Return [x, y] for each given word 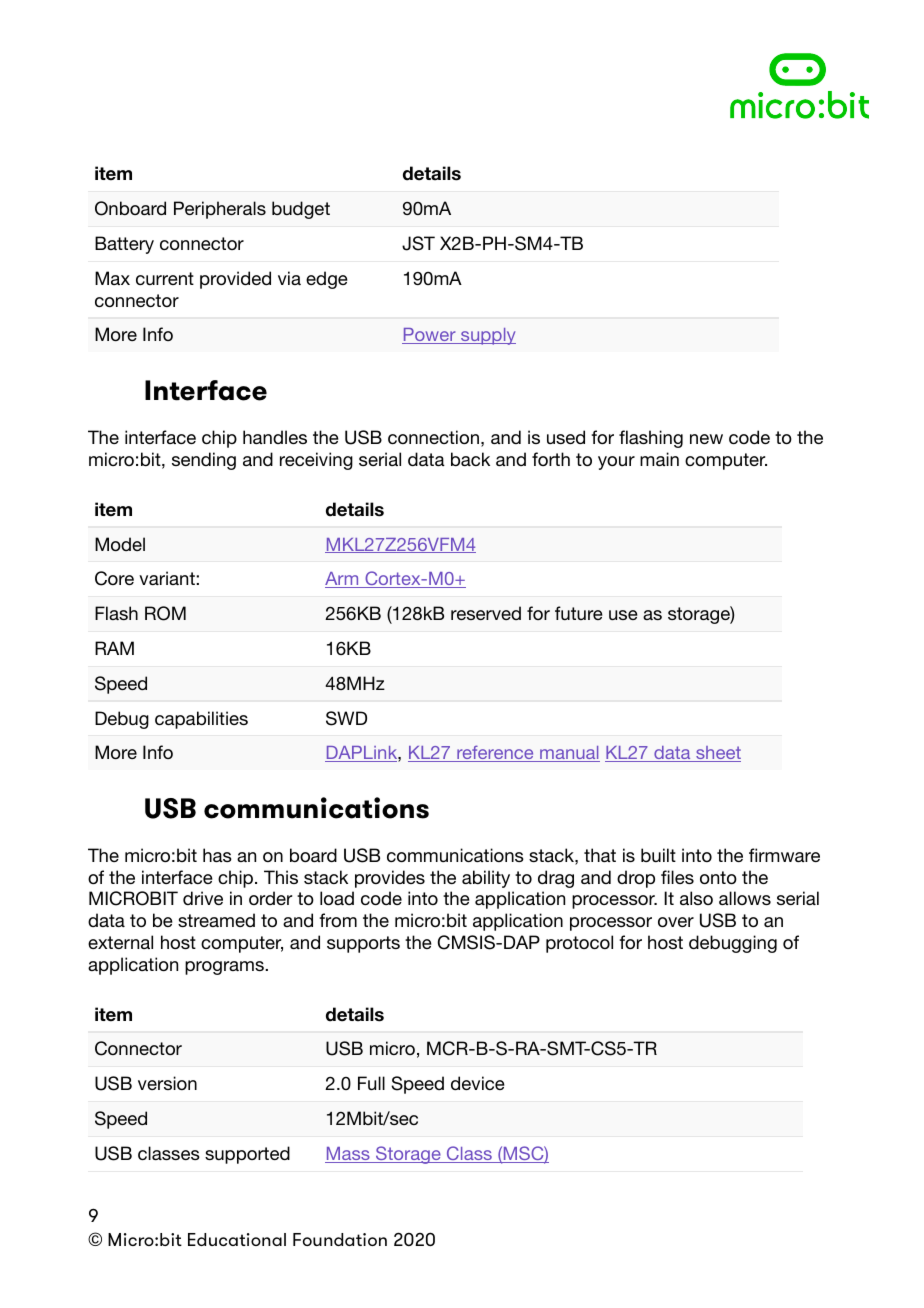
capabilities [201, 720]
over [676, 922]
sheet [717, 754]
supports [363, 944]
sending [204, 461]
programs [225, 968]
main [659, 459]
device [478, 1083]
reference [495, 753]
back [470, 459]
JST [418, 243]
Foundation [340, 1239]
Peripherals [220, 210]
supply [487, 336]
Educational [237, 1239]
